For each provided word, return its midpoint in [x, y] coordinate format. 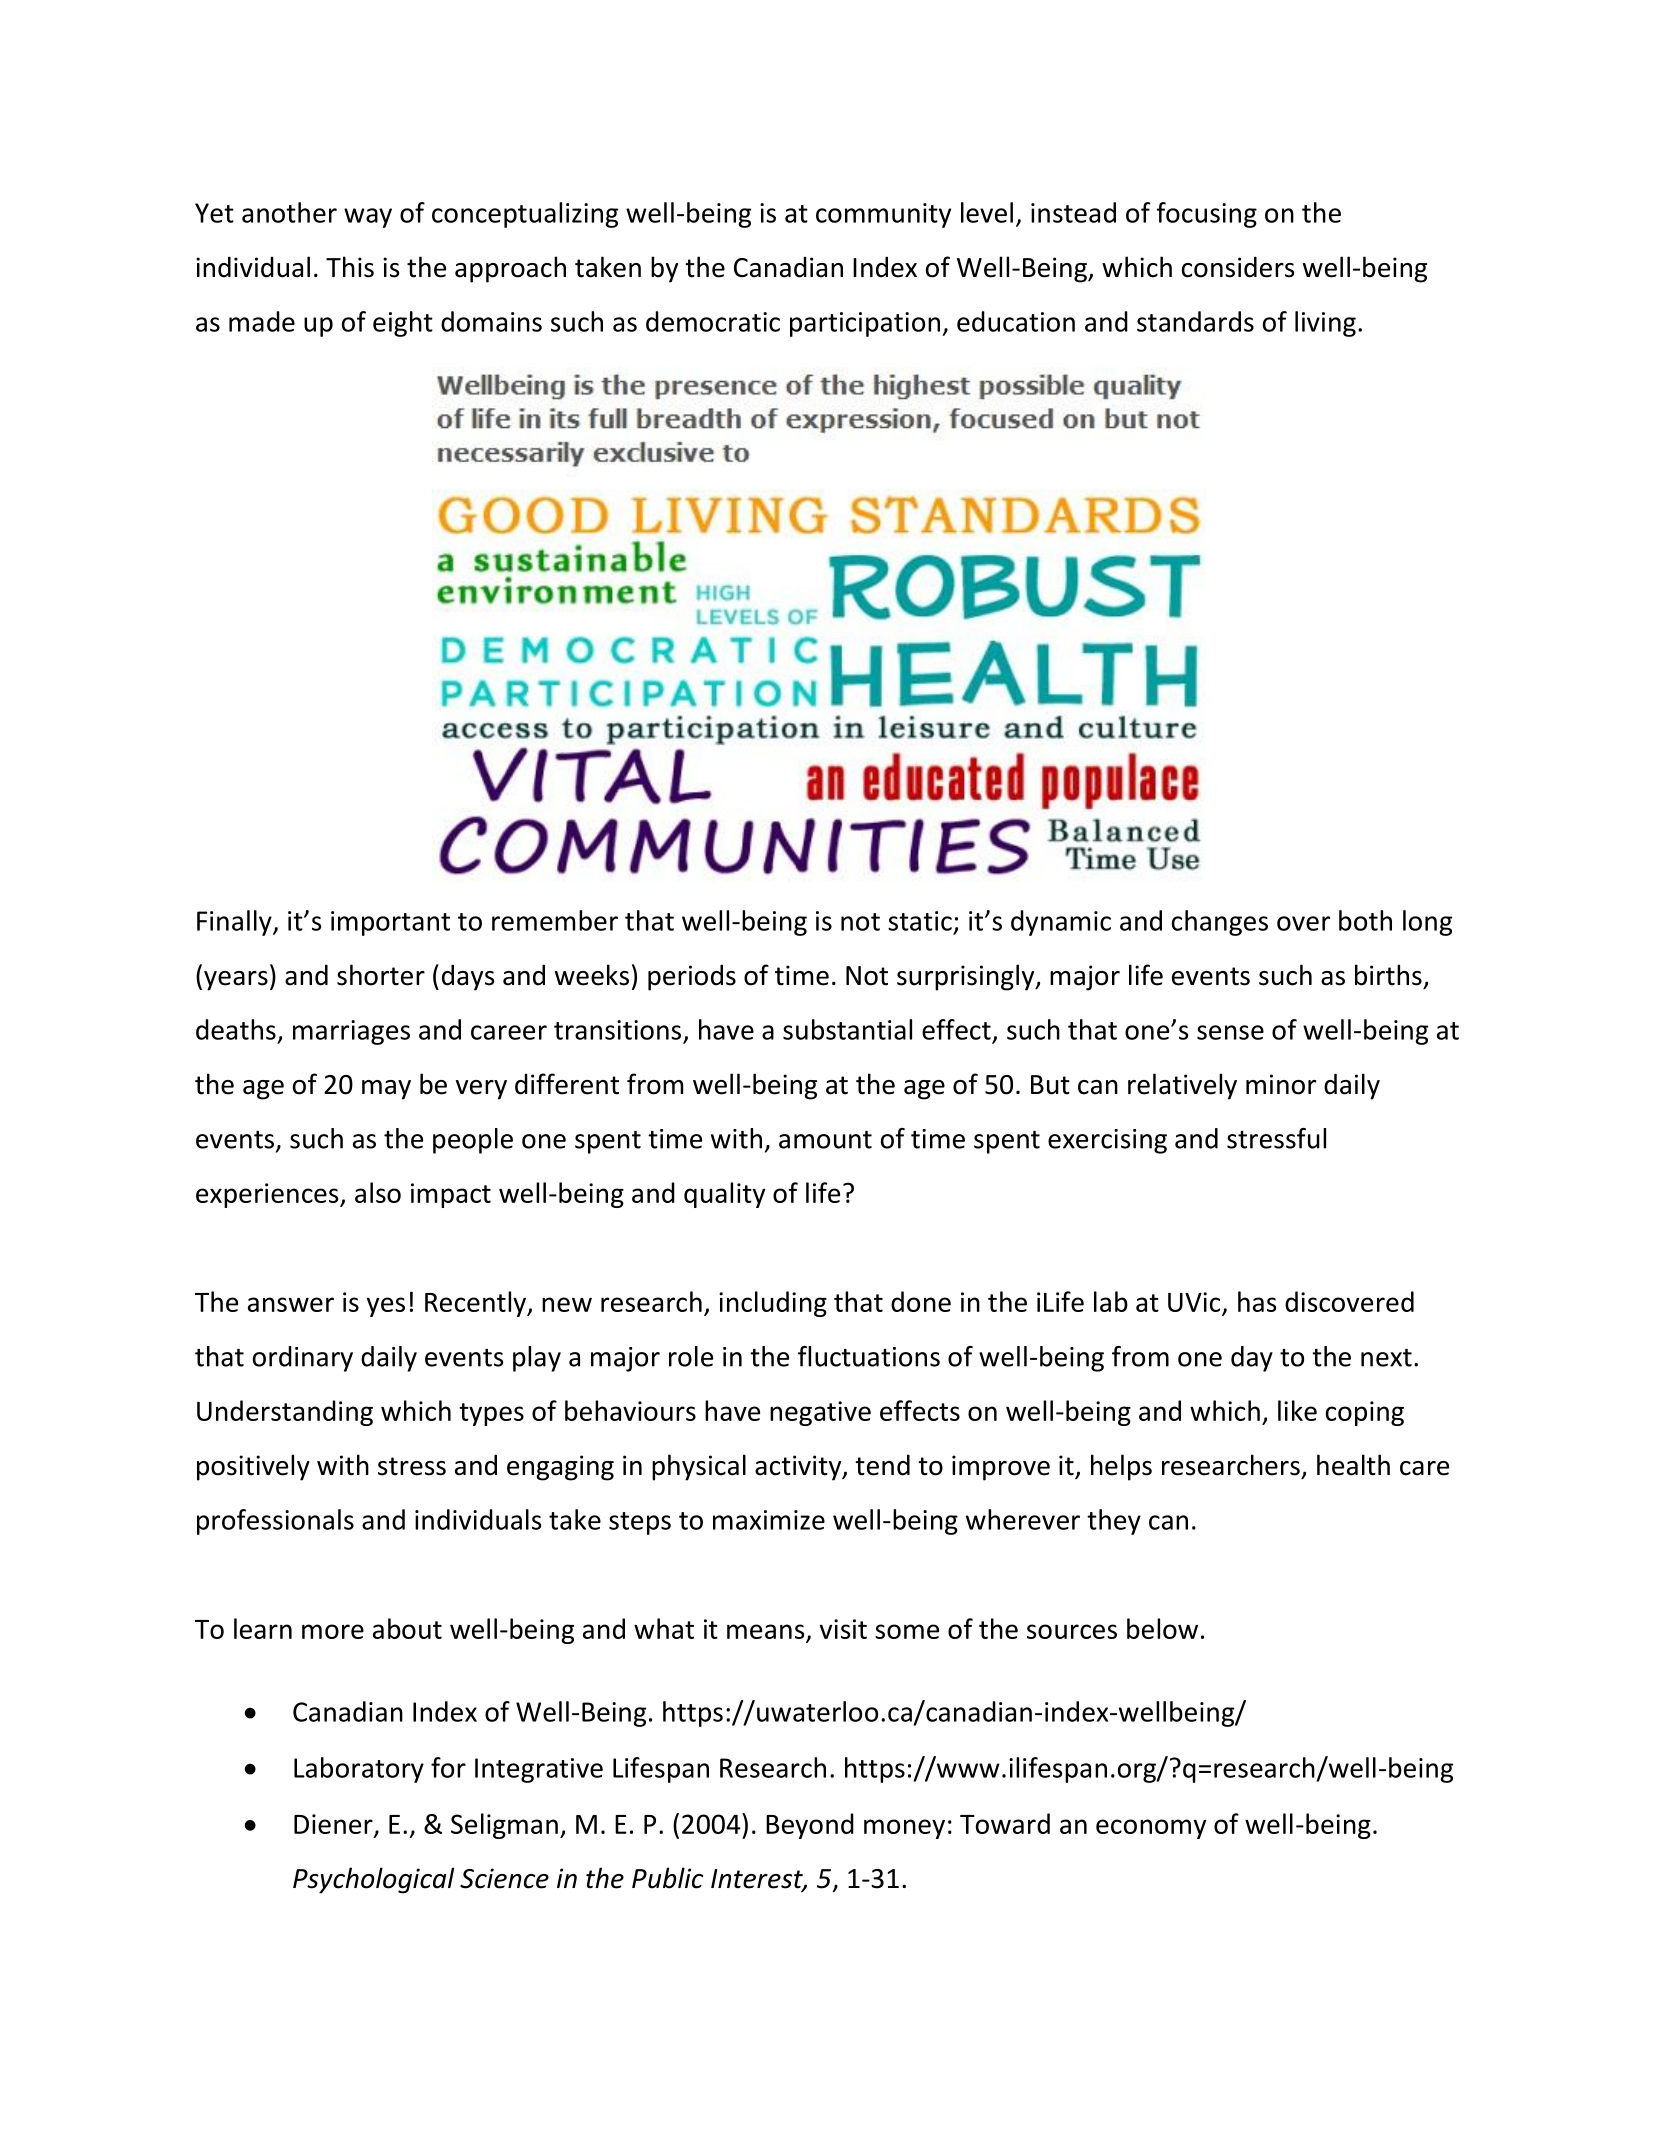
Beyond [810, 1826]
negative [820, 1413]
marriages [351, 1032]
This [350, 267]
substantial [847, 1029]
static [920, 921]
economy [1151, 1829]
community [883, 215]
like [1297, 1410]
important [390, 923]
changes [1220, 923]
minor [1281, 1084]
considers [1238, 267]
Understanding [285, 1413]
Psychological [373, 1880]
